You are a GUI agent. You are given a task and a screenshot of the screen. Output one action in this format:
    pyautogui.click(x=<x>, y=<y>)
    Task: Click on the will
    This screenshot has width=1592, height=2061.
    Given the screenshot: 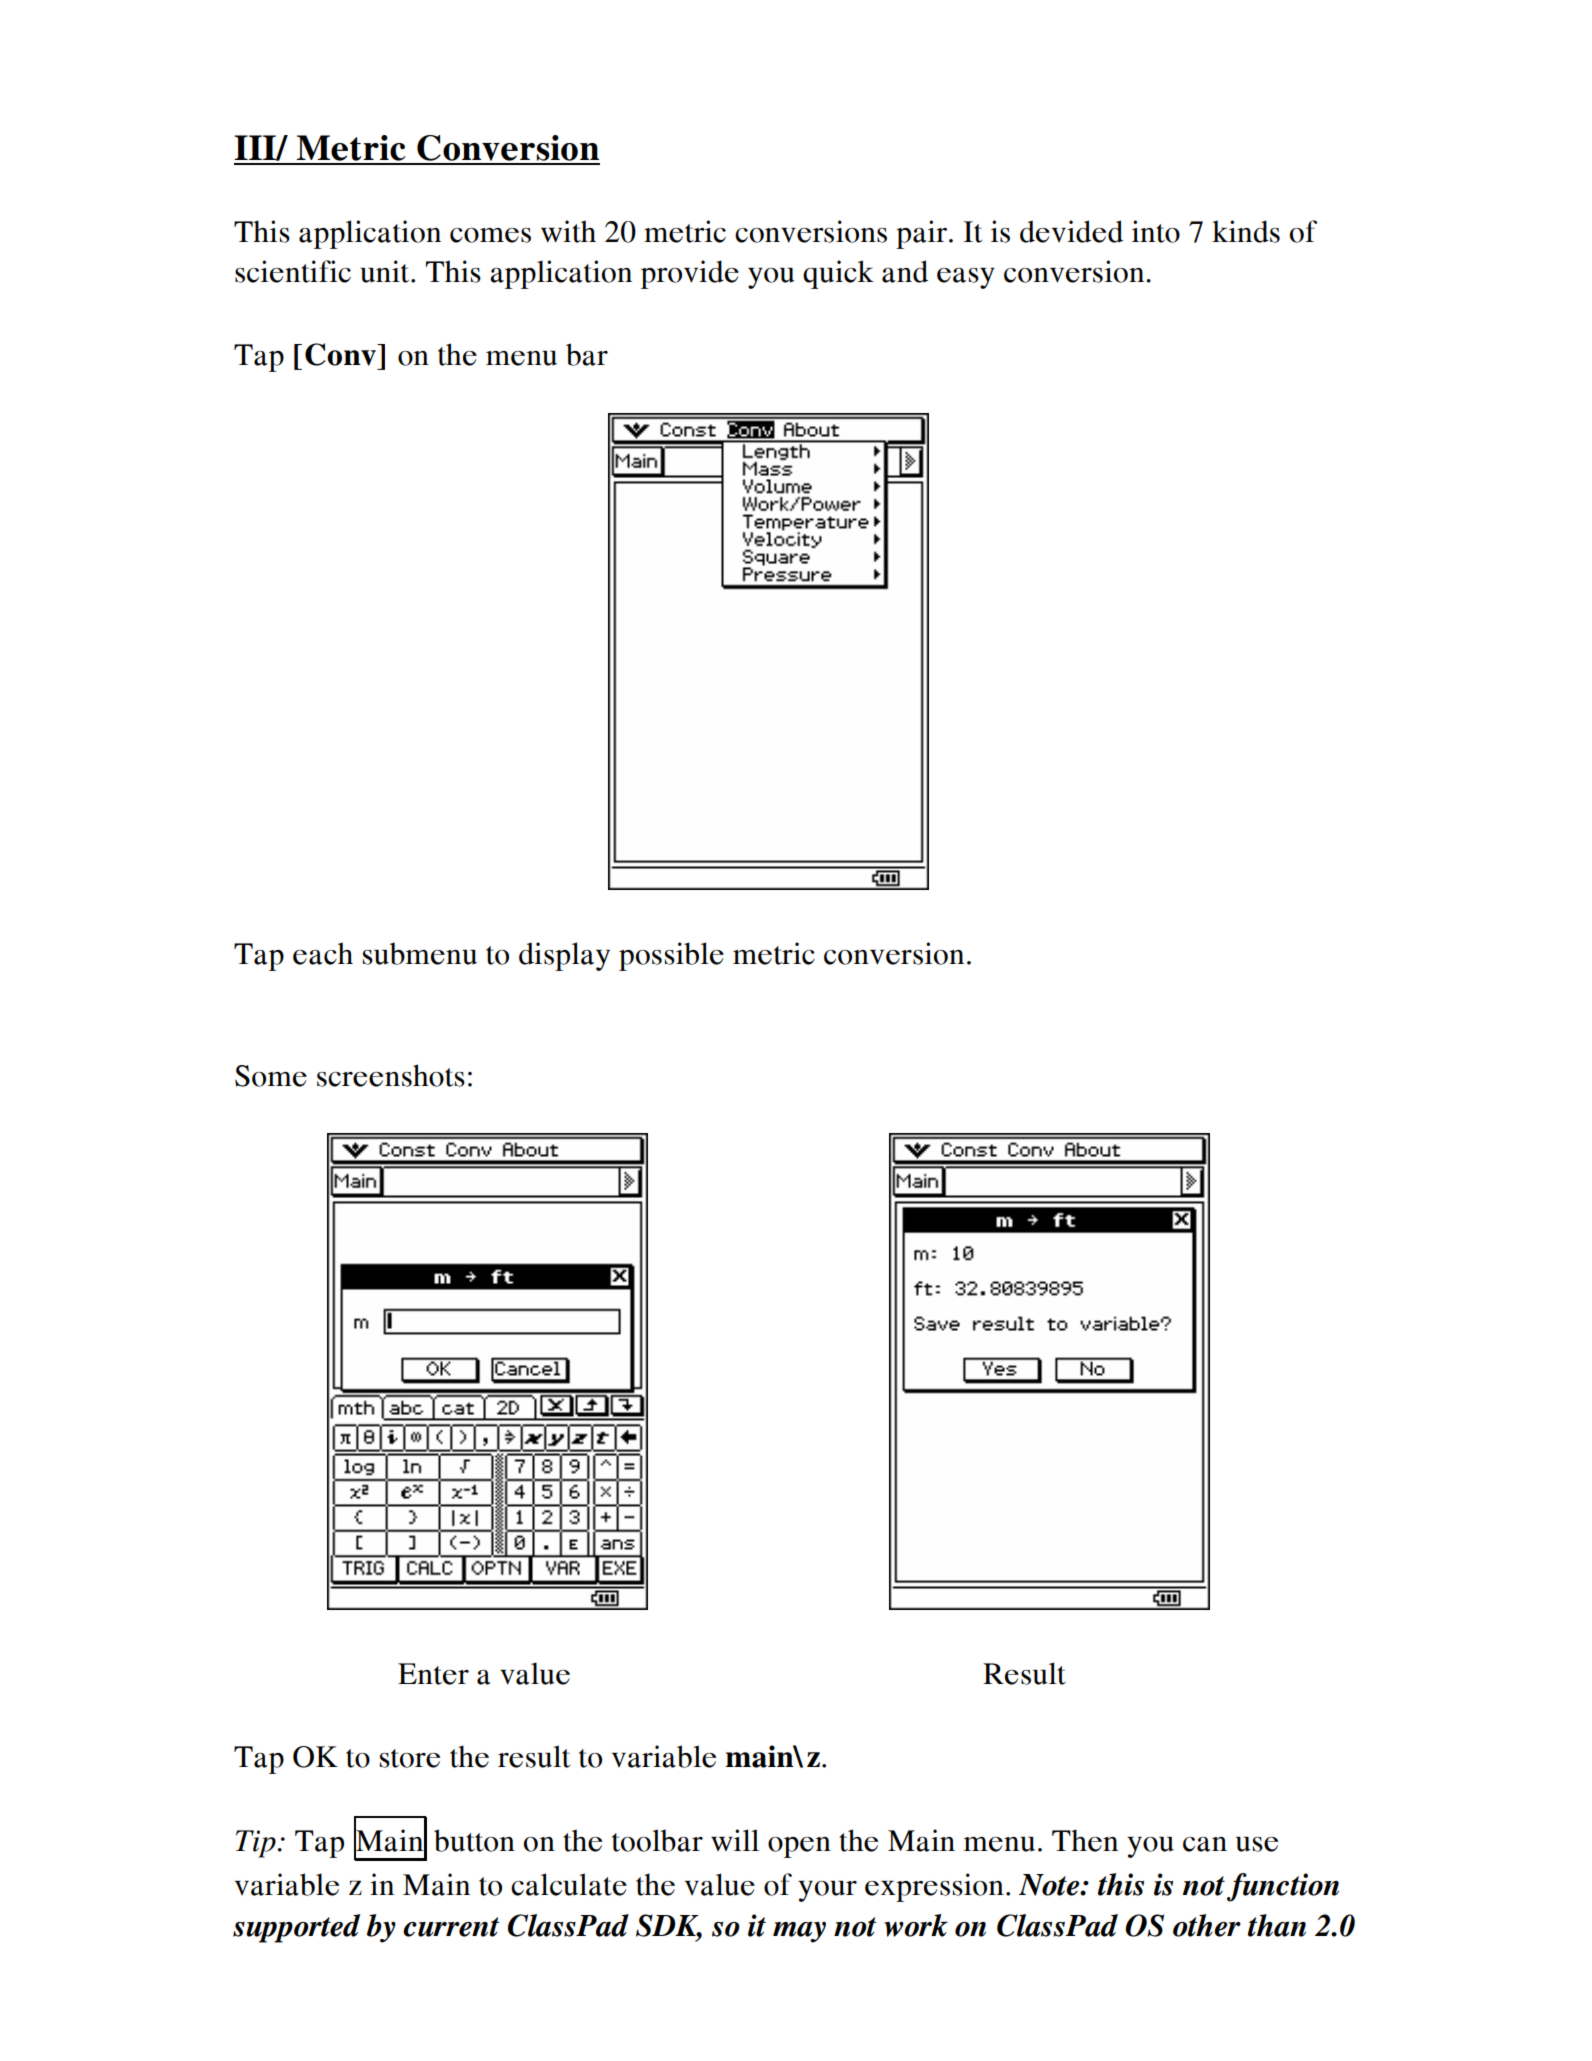 What is the action you would take?
    pyautogui.click(x=735, y=1840)
